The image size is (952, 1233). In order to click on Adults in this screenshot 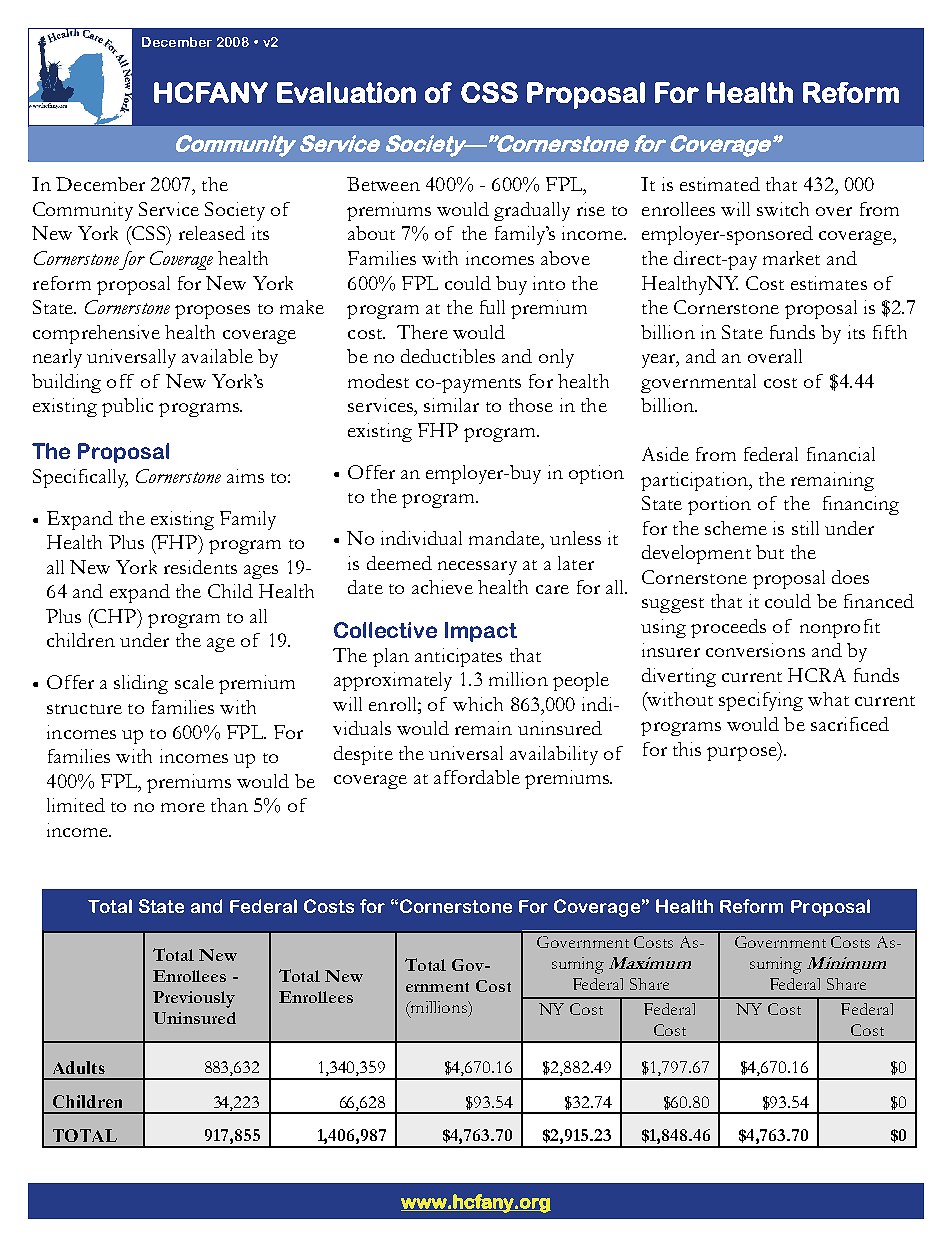, I will do `click(79, 1067)`.
